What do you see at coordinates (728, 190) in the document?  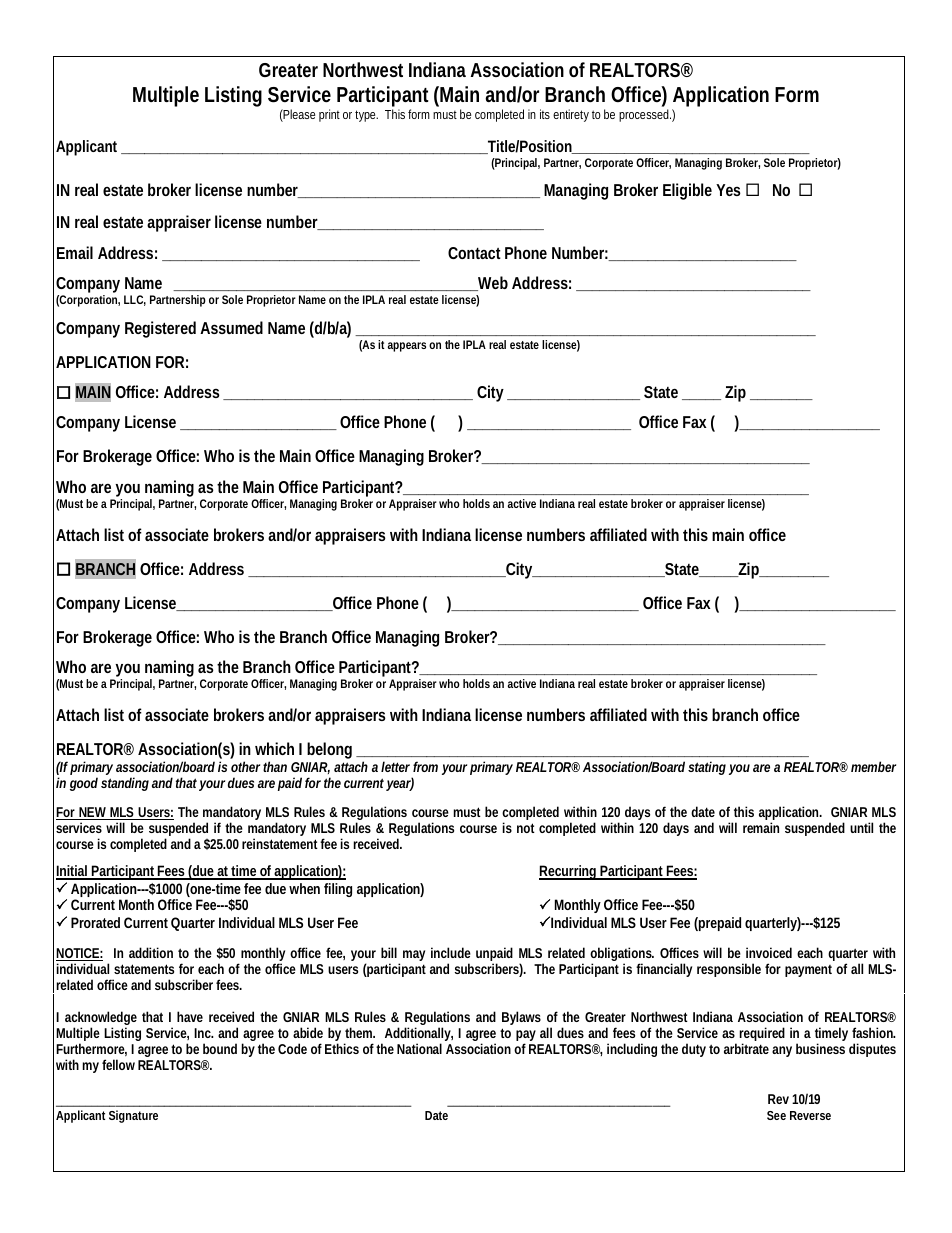 I see `Yes` at bounding box center [728, 190].
